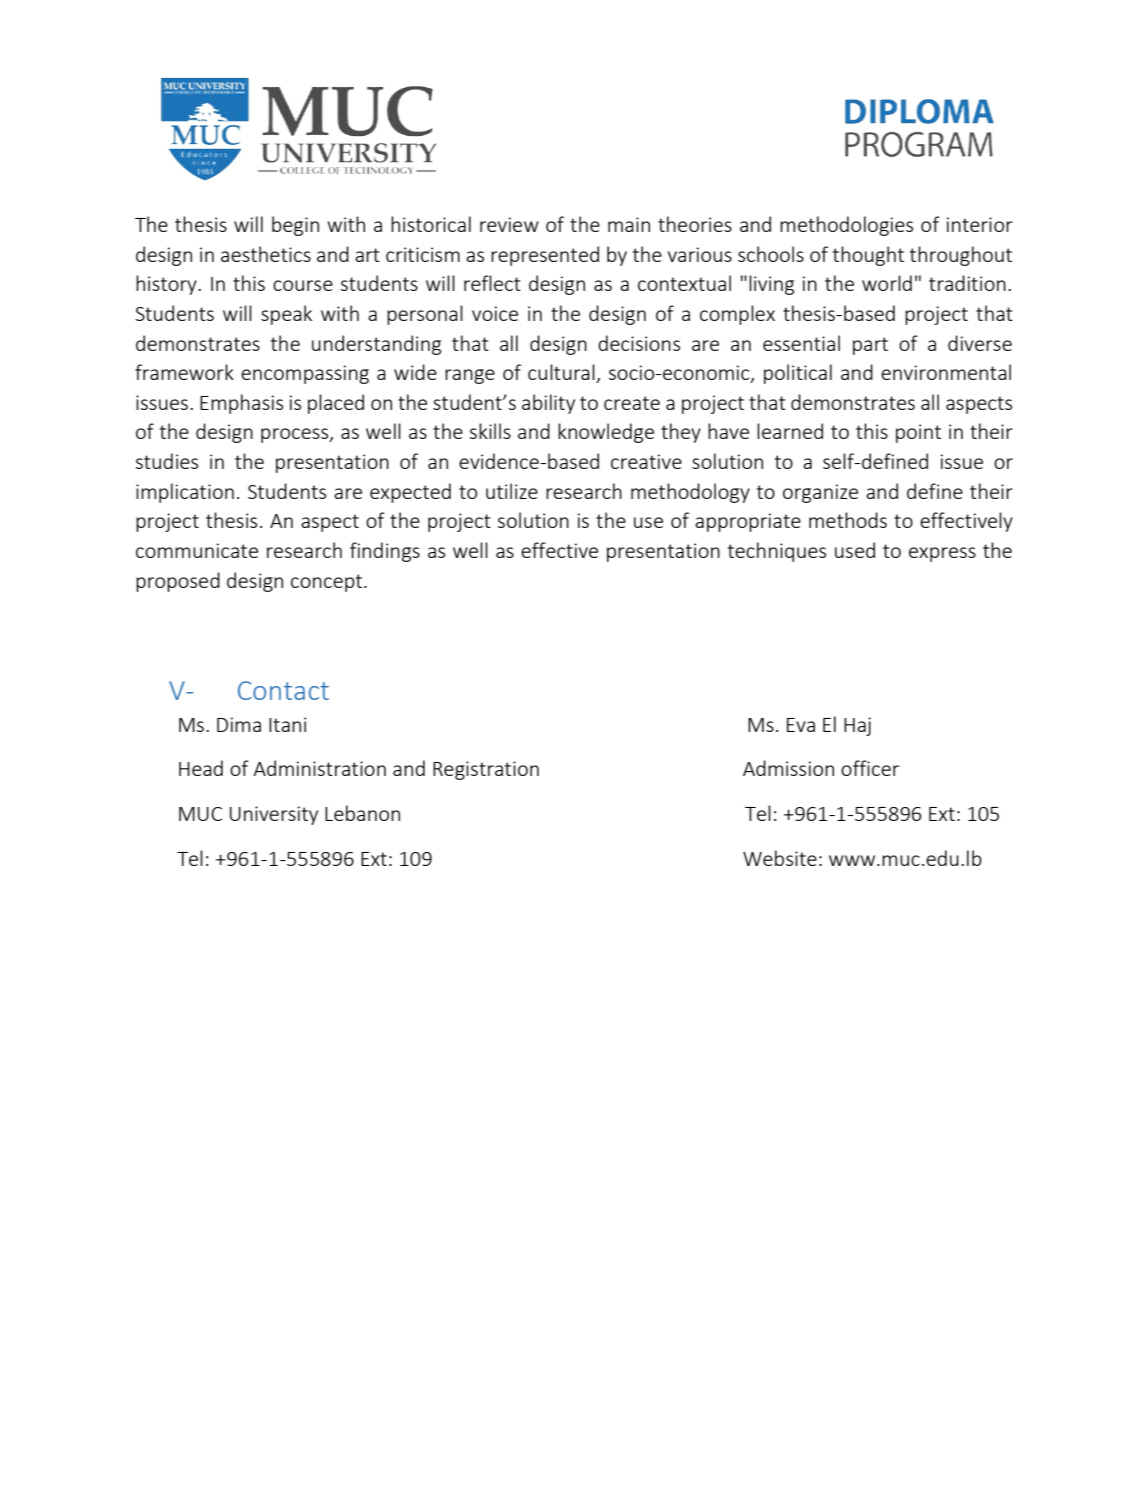 The image size is (1148, 1485). What do you see at coordinates (545, 256) in the page?
I see `represented` at bounding box center [545, 256].
